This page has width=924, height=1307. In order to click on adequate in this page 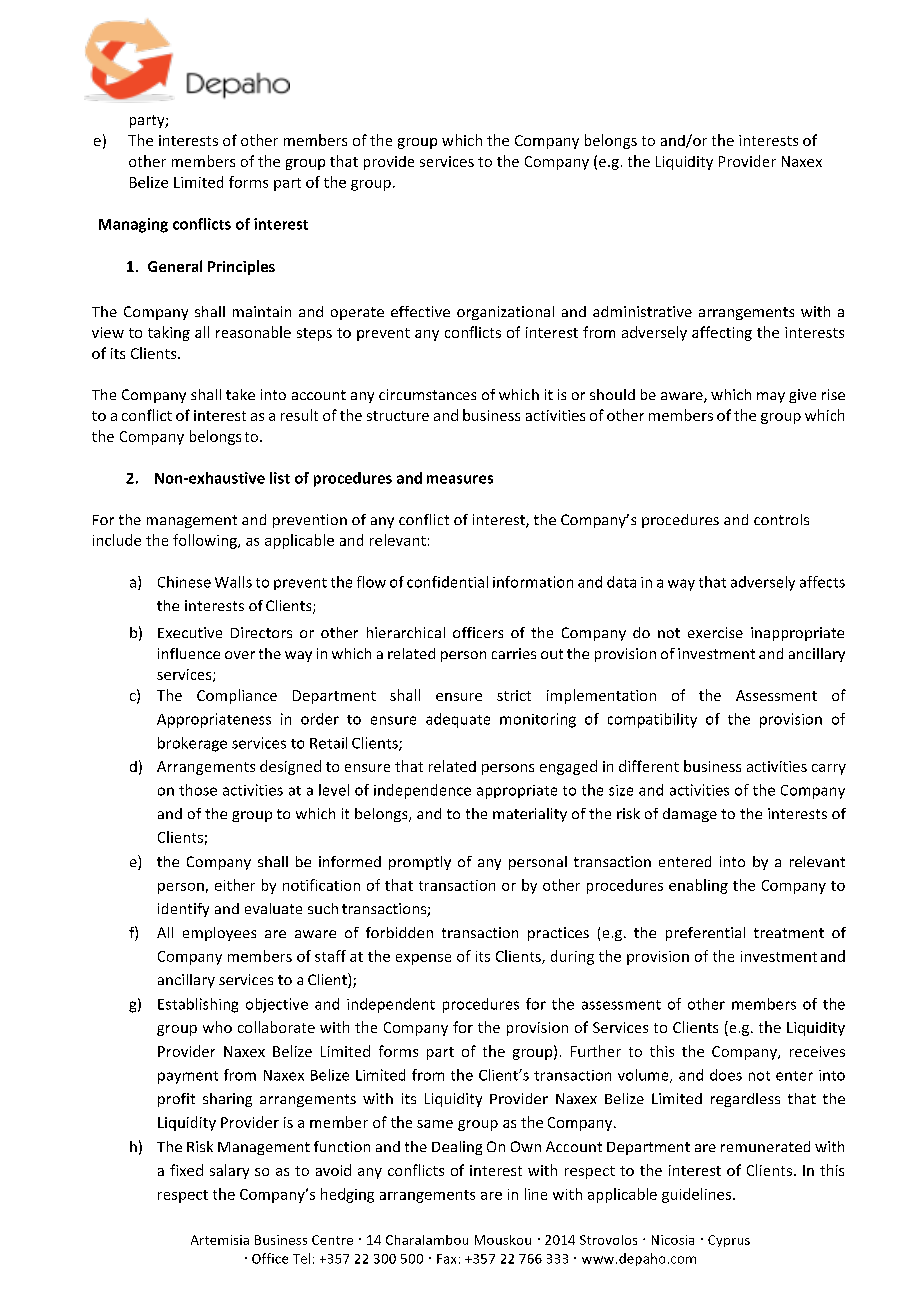, I will do `click(458, 720)`.
